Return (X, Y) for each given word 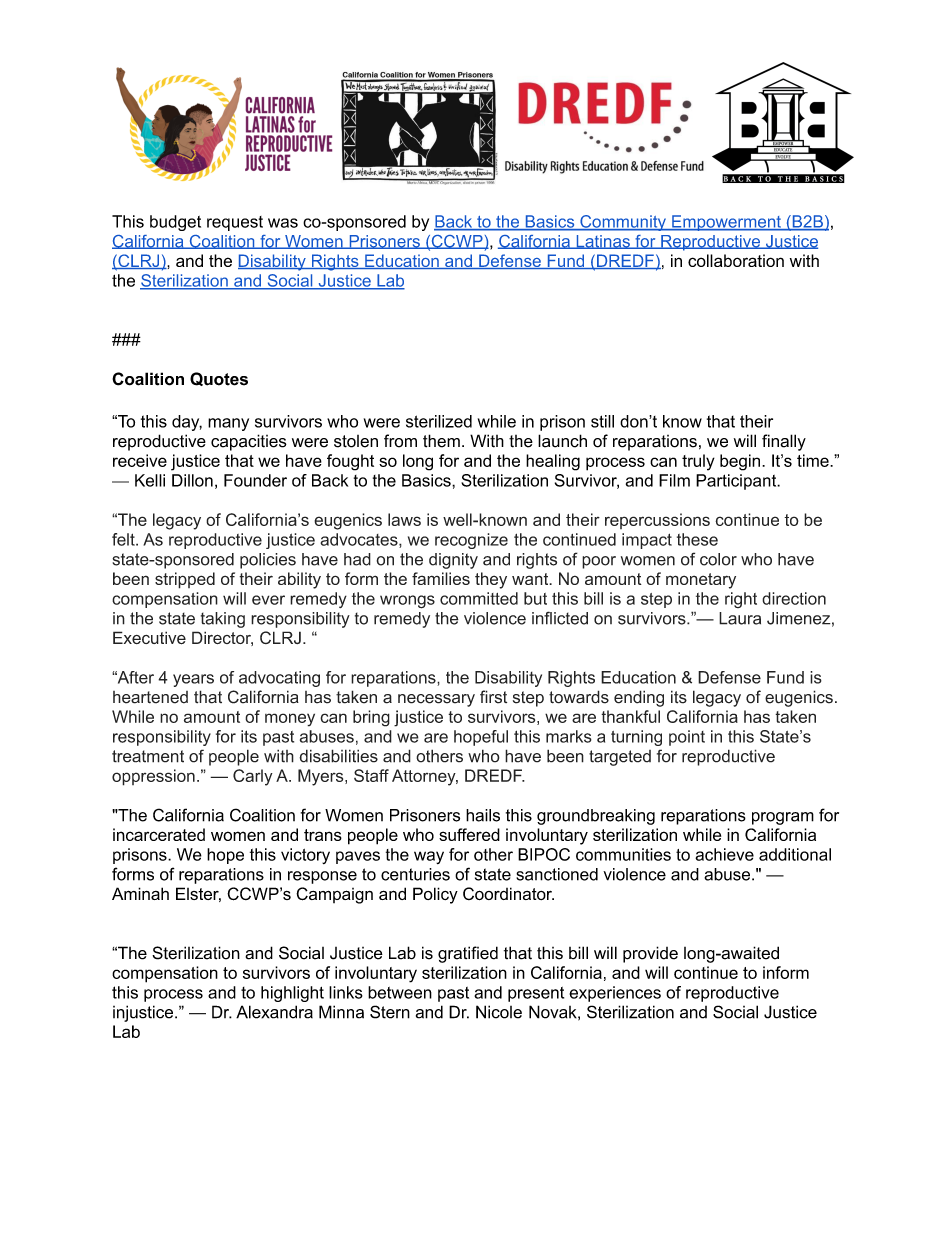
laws (404, 519)
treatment (148, 756)
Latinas (603, 242)
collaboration (736, 260)
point (687, 738)
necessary (436, 700)
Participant (737, 482)
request (235, 223)
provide (650, 954)
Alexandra (274, 1012)
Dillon (192, 480)
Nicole (499, 1012)
